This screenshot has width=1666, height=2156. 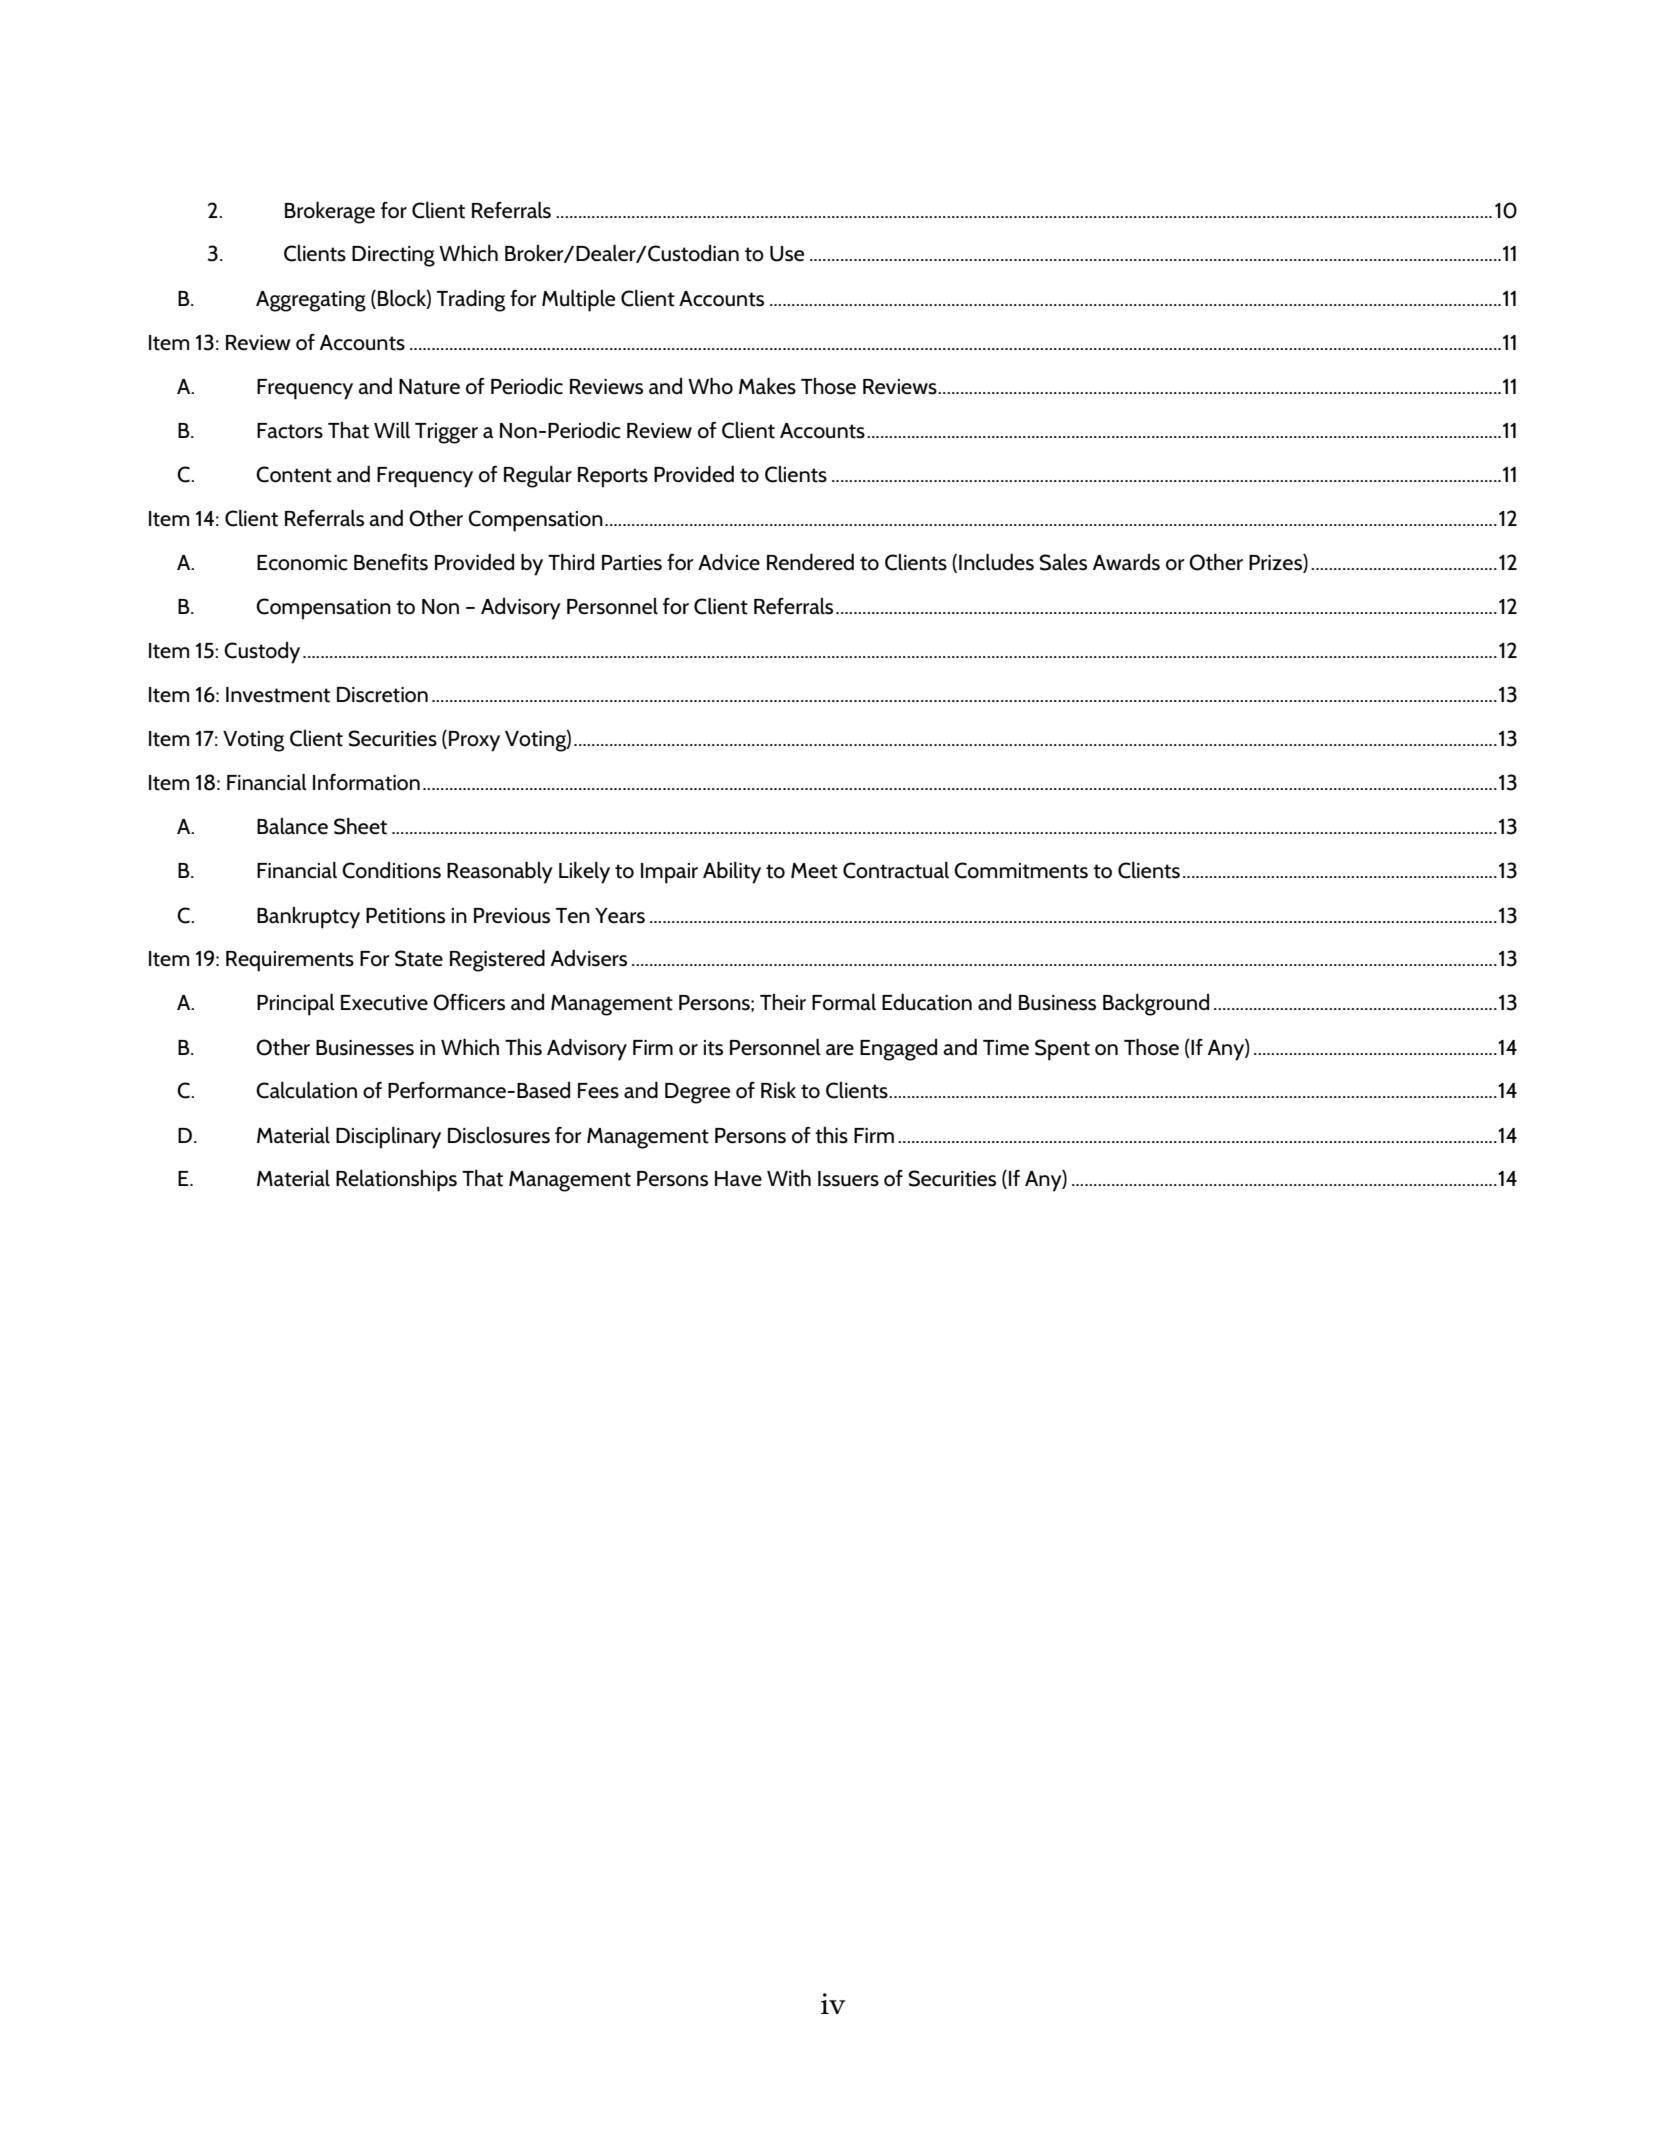 I want to click on Disciplinary, so click(x=388, y=1138).
